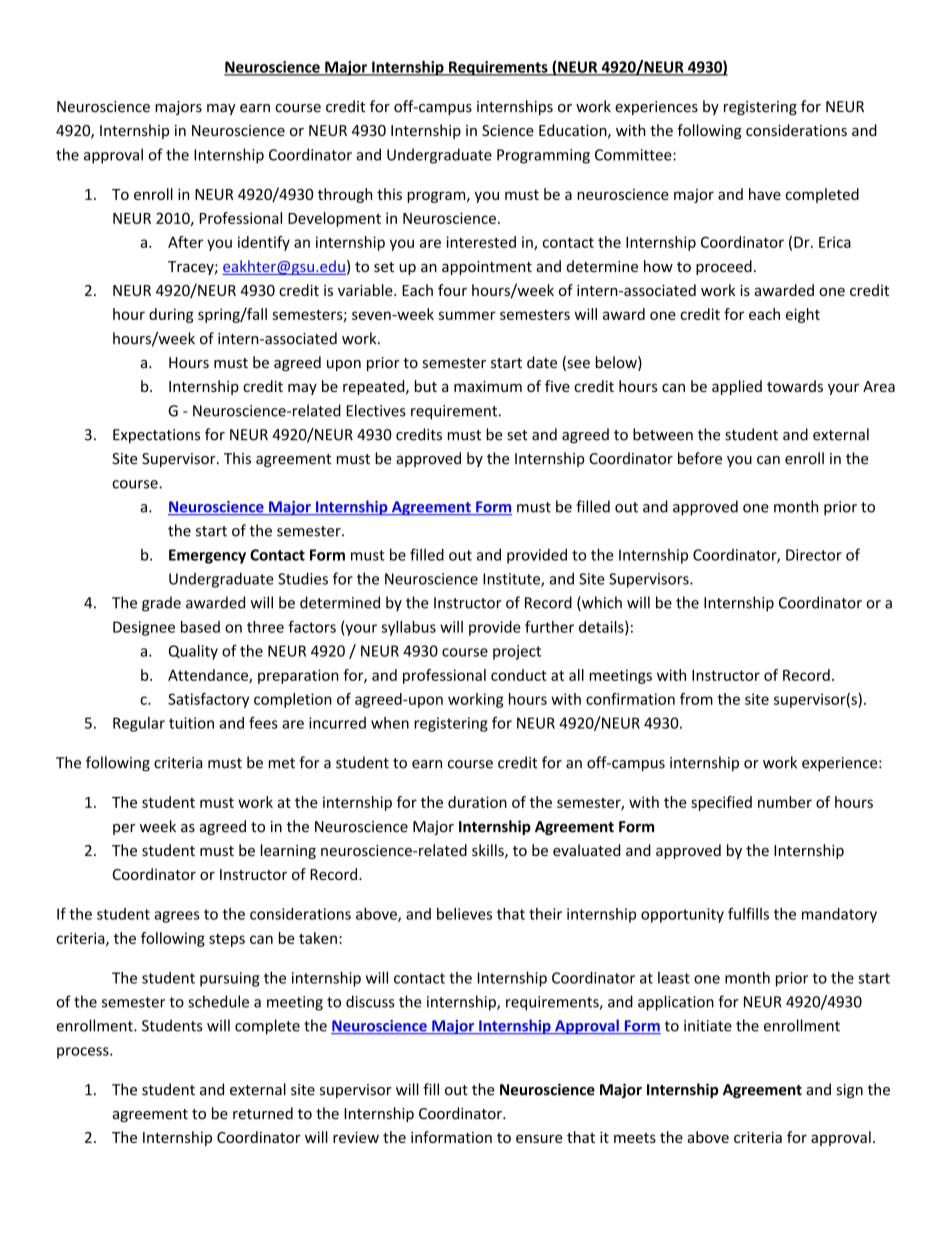 The height and width of the image is (1233, 952). I want to click on Expectations, so click(156, 436).
